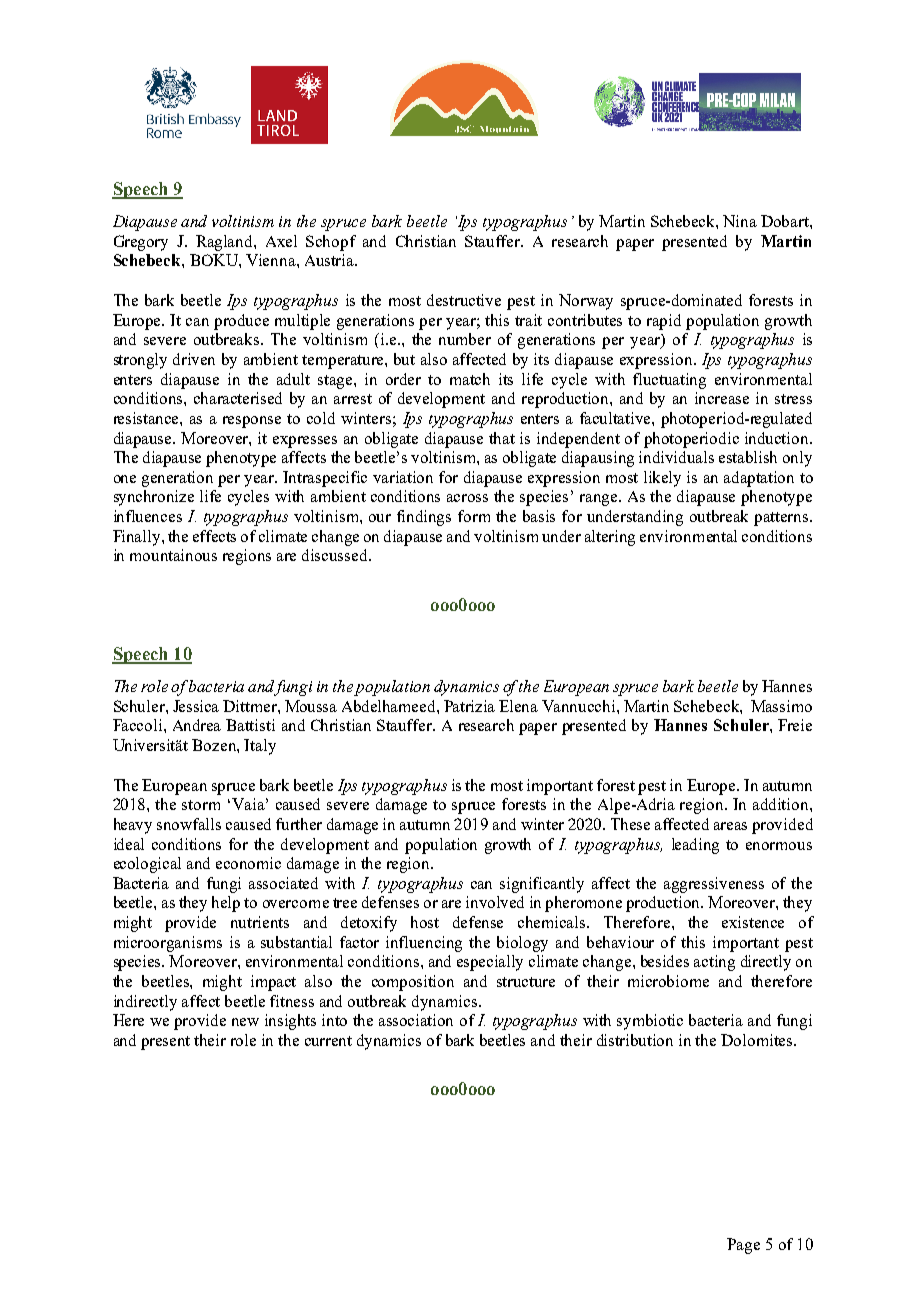 The width and height of the page is (924, 1308). Describe the element at coordinates (495, 902) in the page. I see `involved` at that location.
